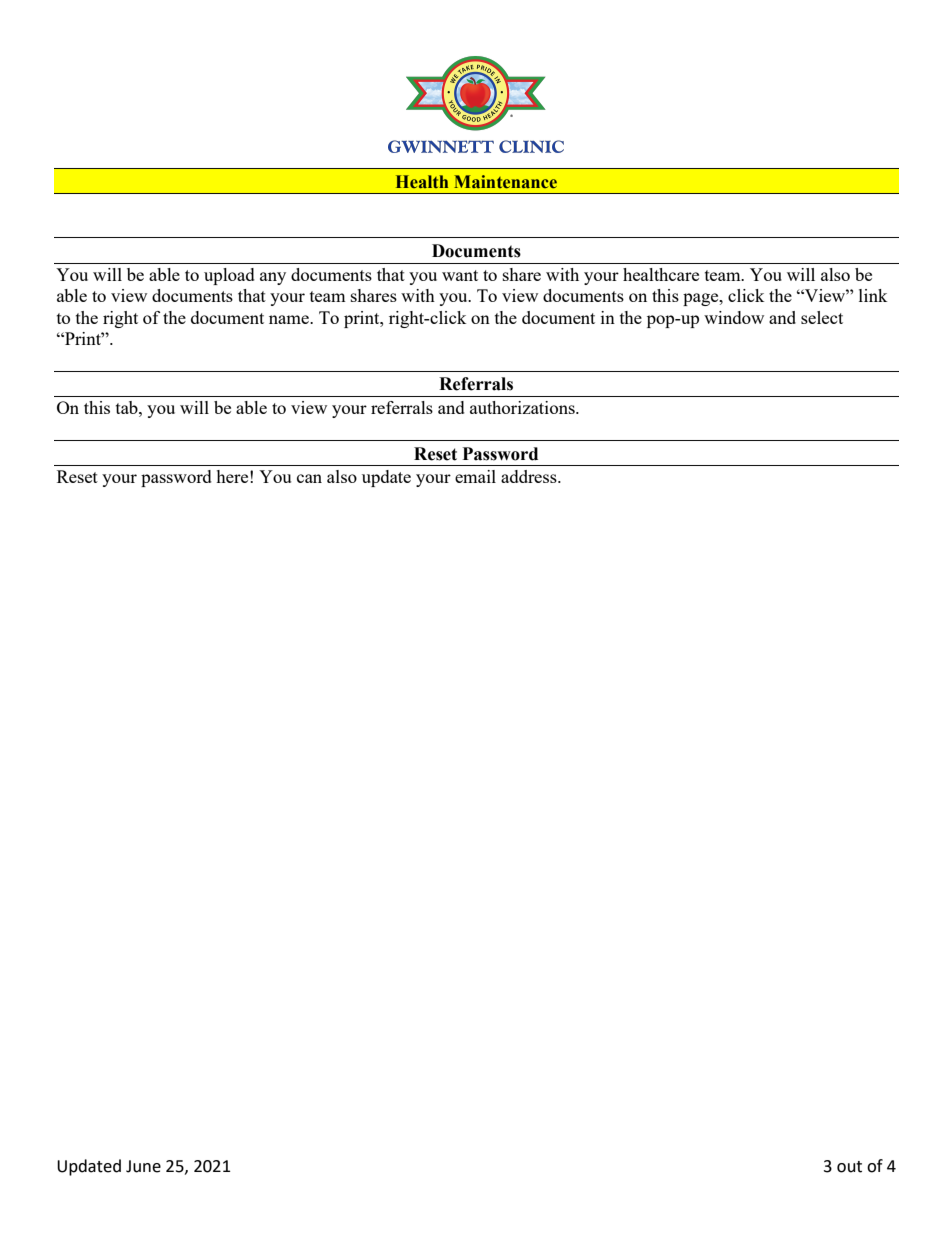  What do you see at coordinates (873, 295) in the page?
I see `link` at bounding box center [873, 295].
